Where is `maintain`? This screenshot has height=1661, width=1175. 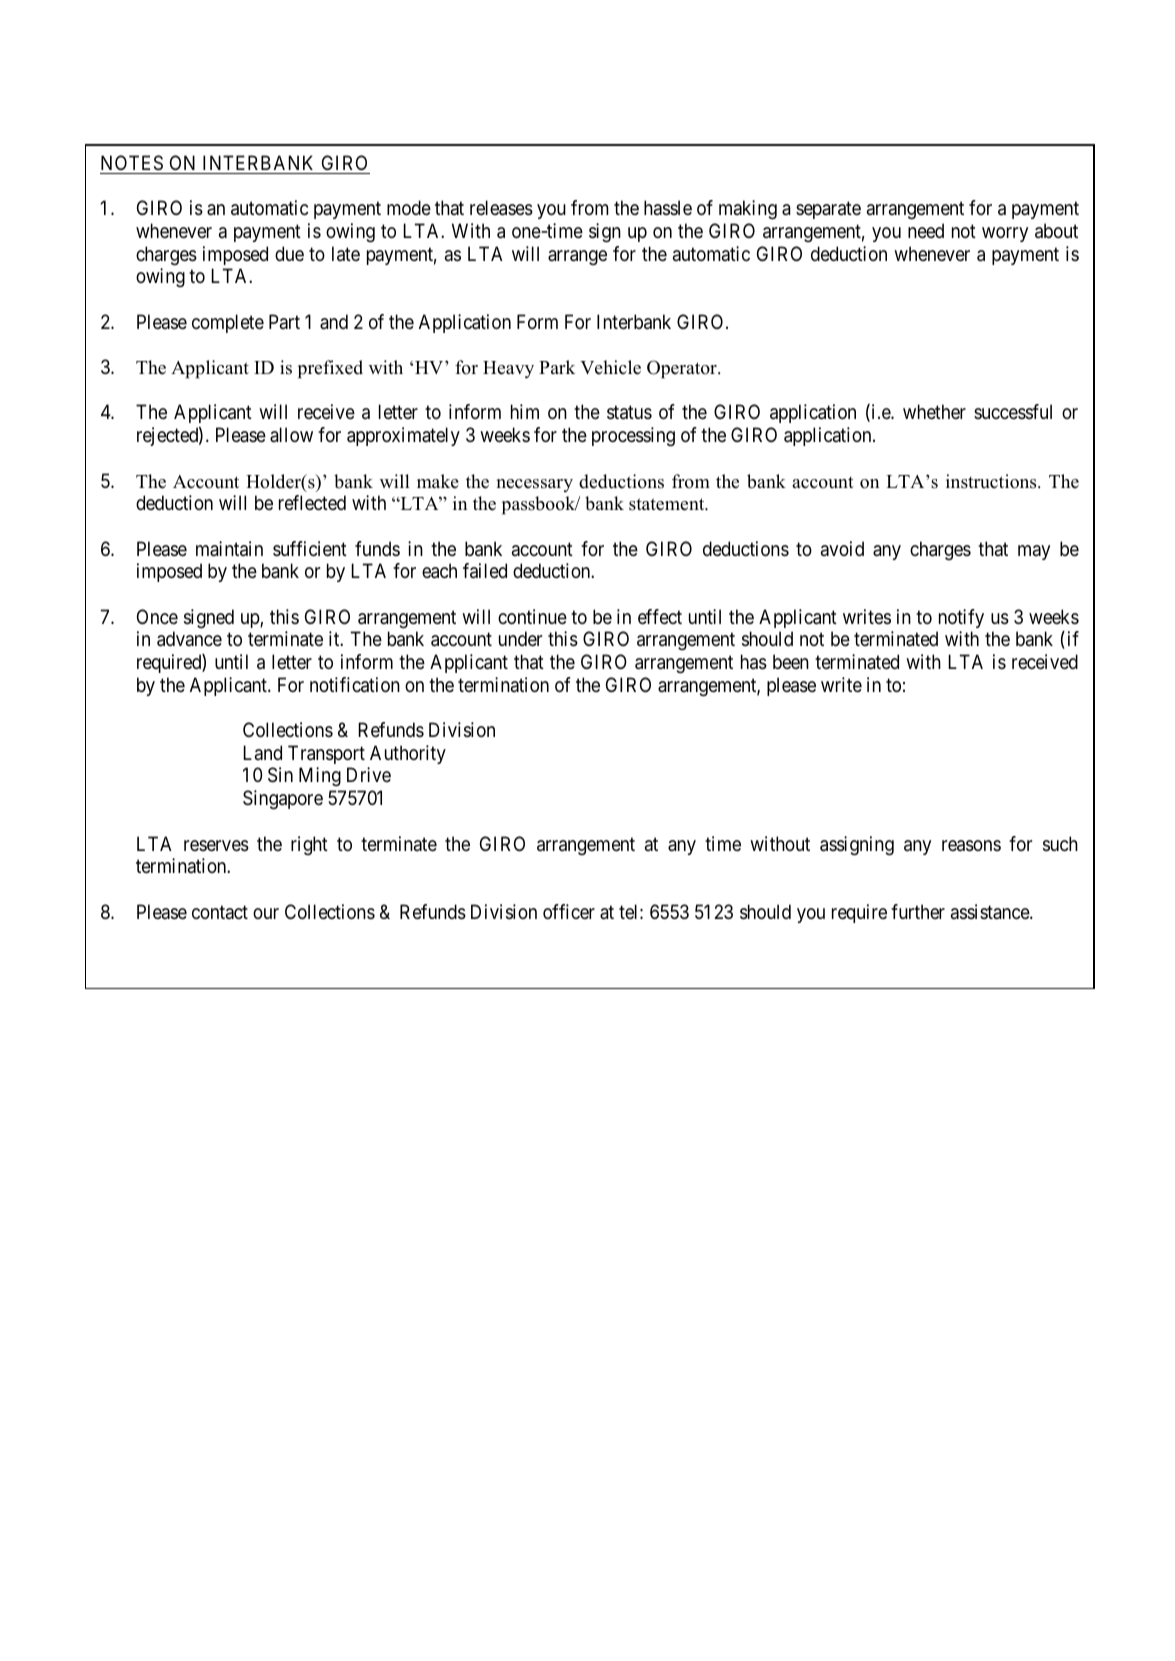 maintain is located at coordinates (229, 549).
